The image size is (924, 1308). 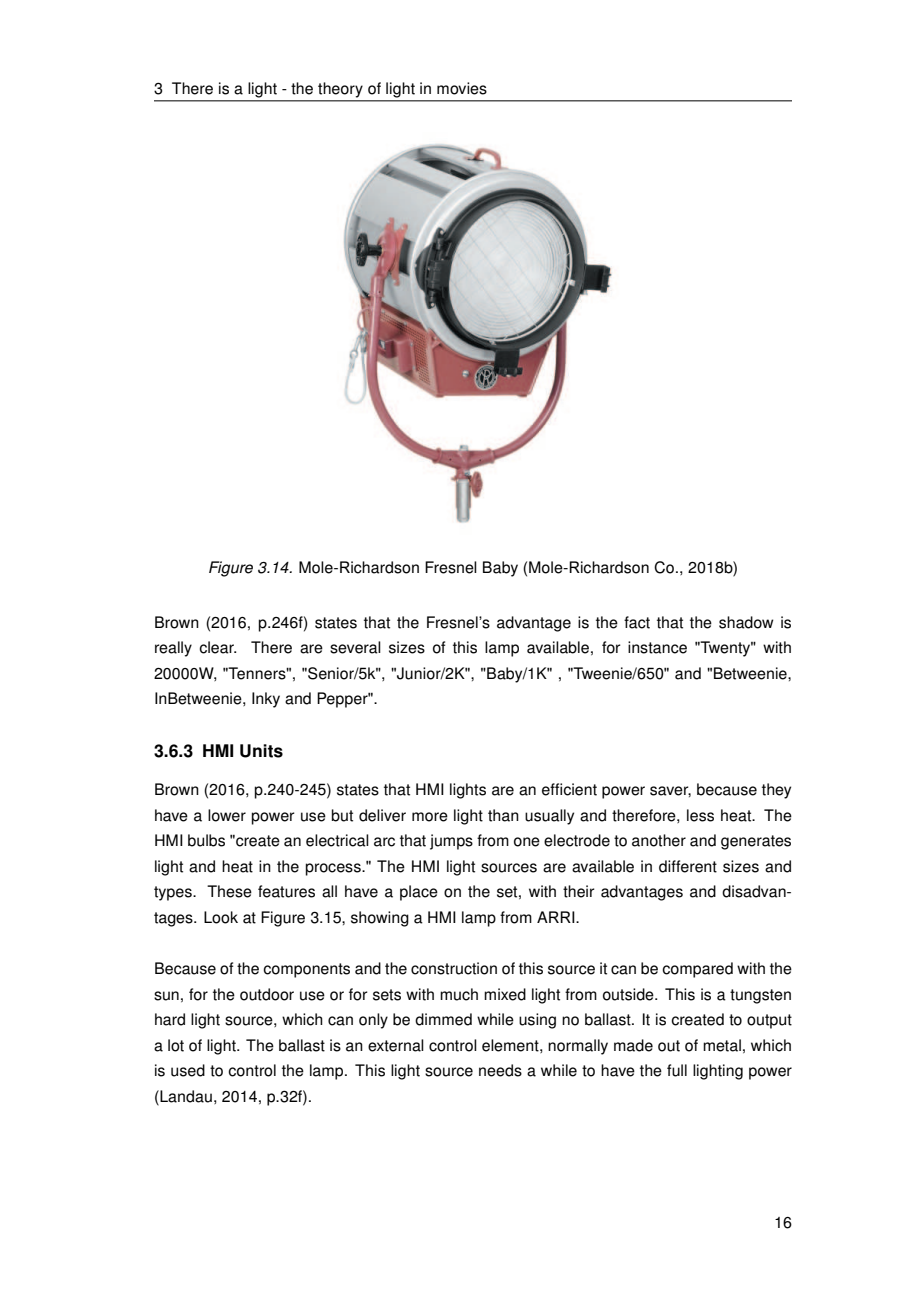 What do you see at coordinates (217, 647) in the screenshot?
I see `clear` at bounding box center [217, 647].
